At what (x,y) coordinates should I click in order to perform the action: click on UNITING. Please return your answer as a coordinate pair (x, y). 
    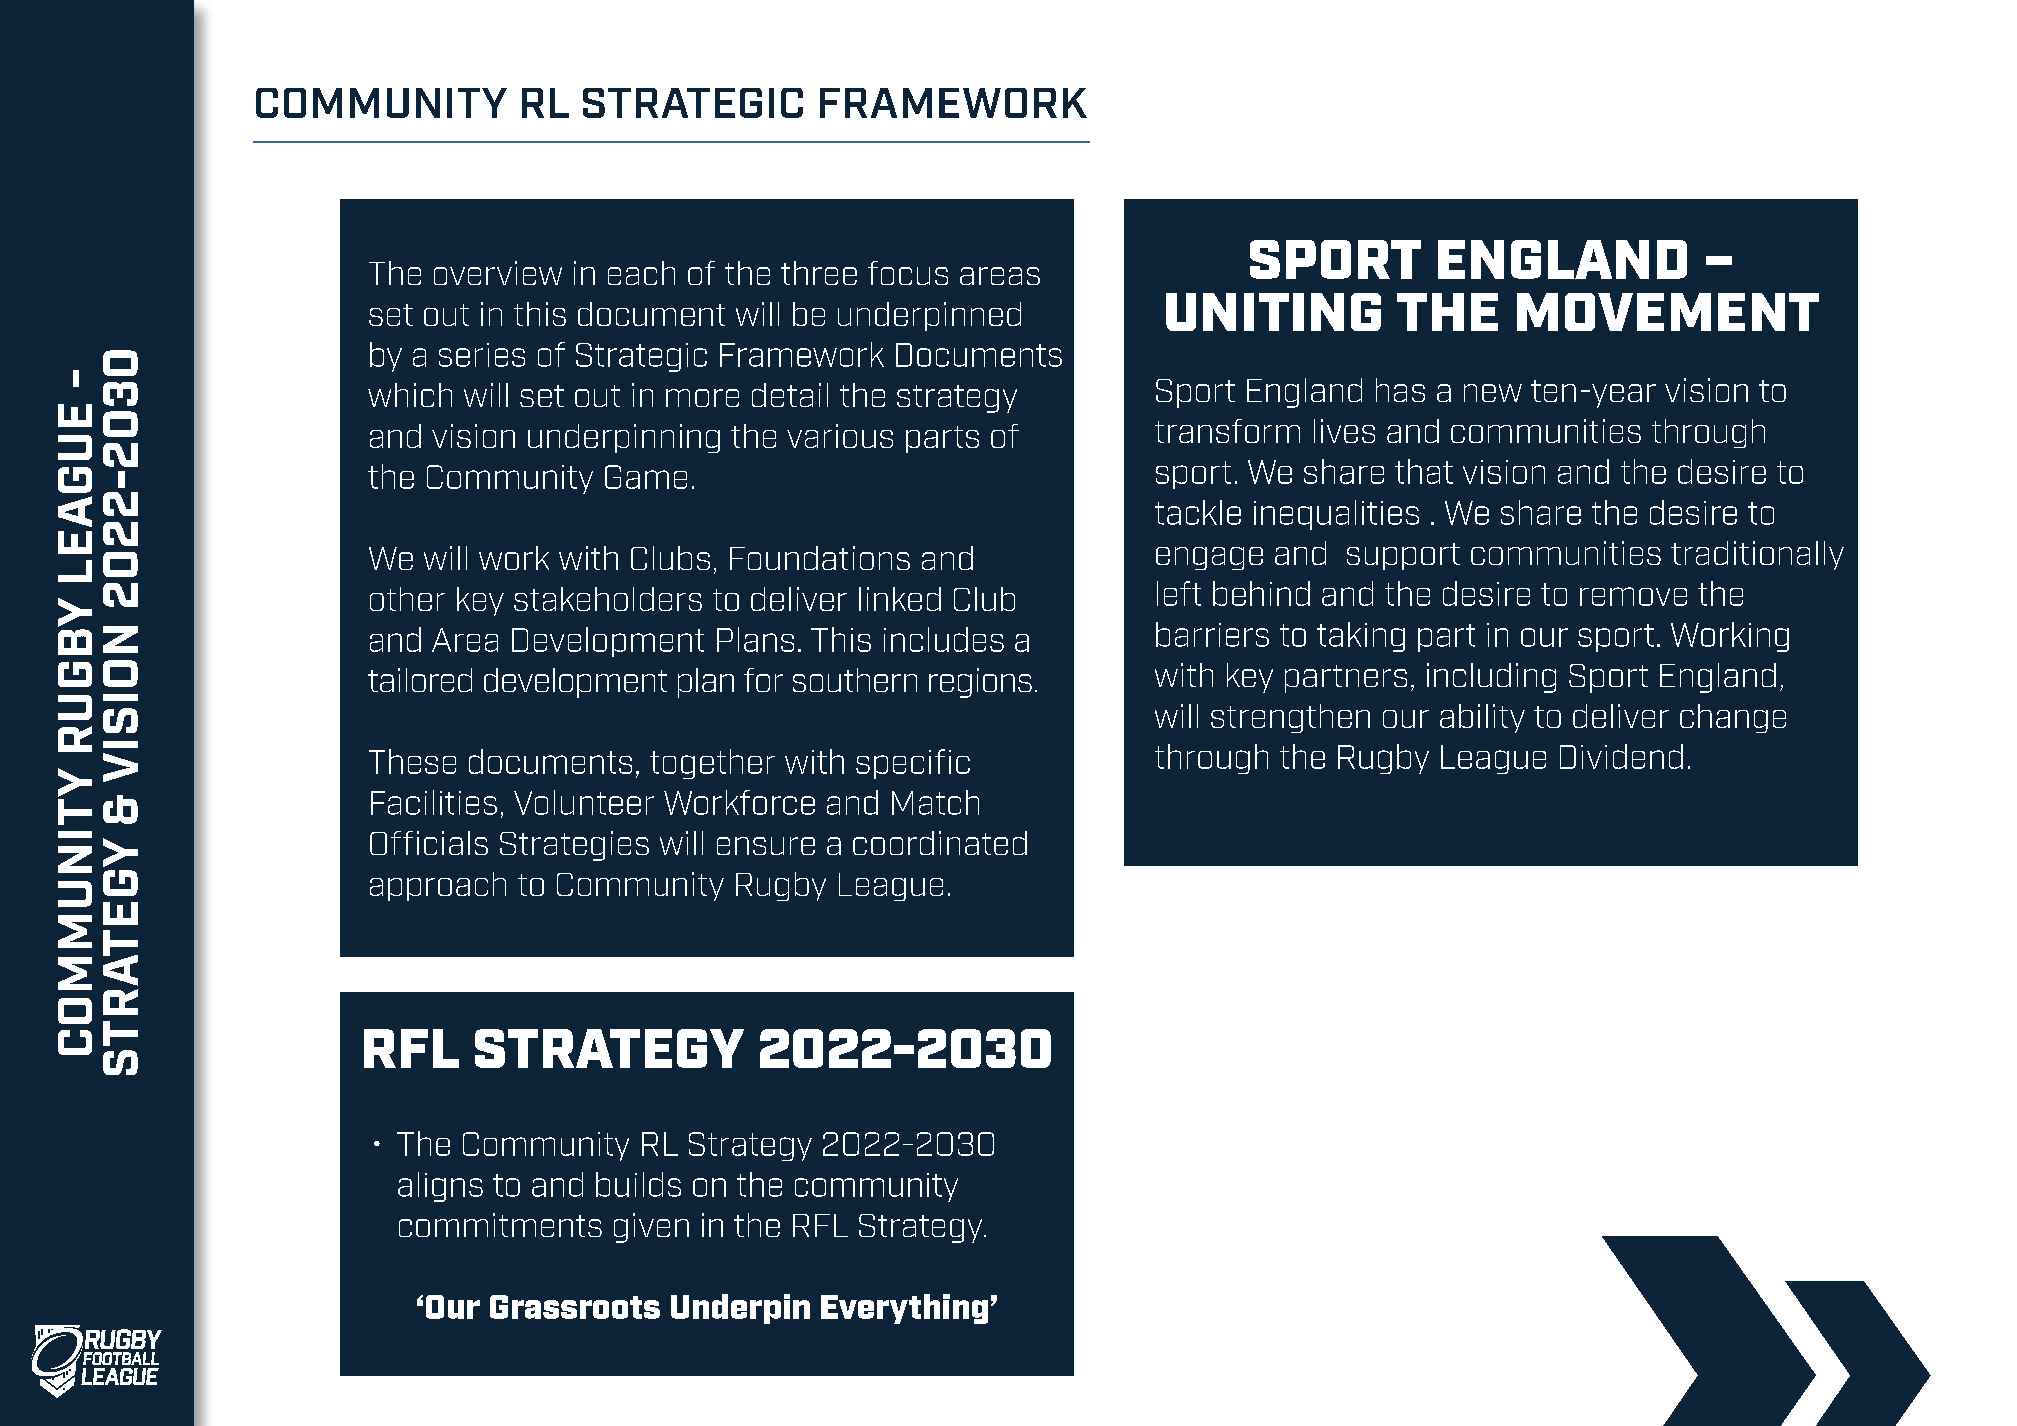
    Looking at the image, I should click on (1273, 312).
